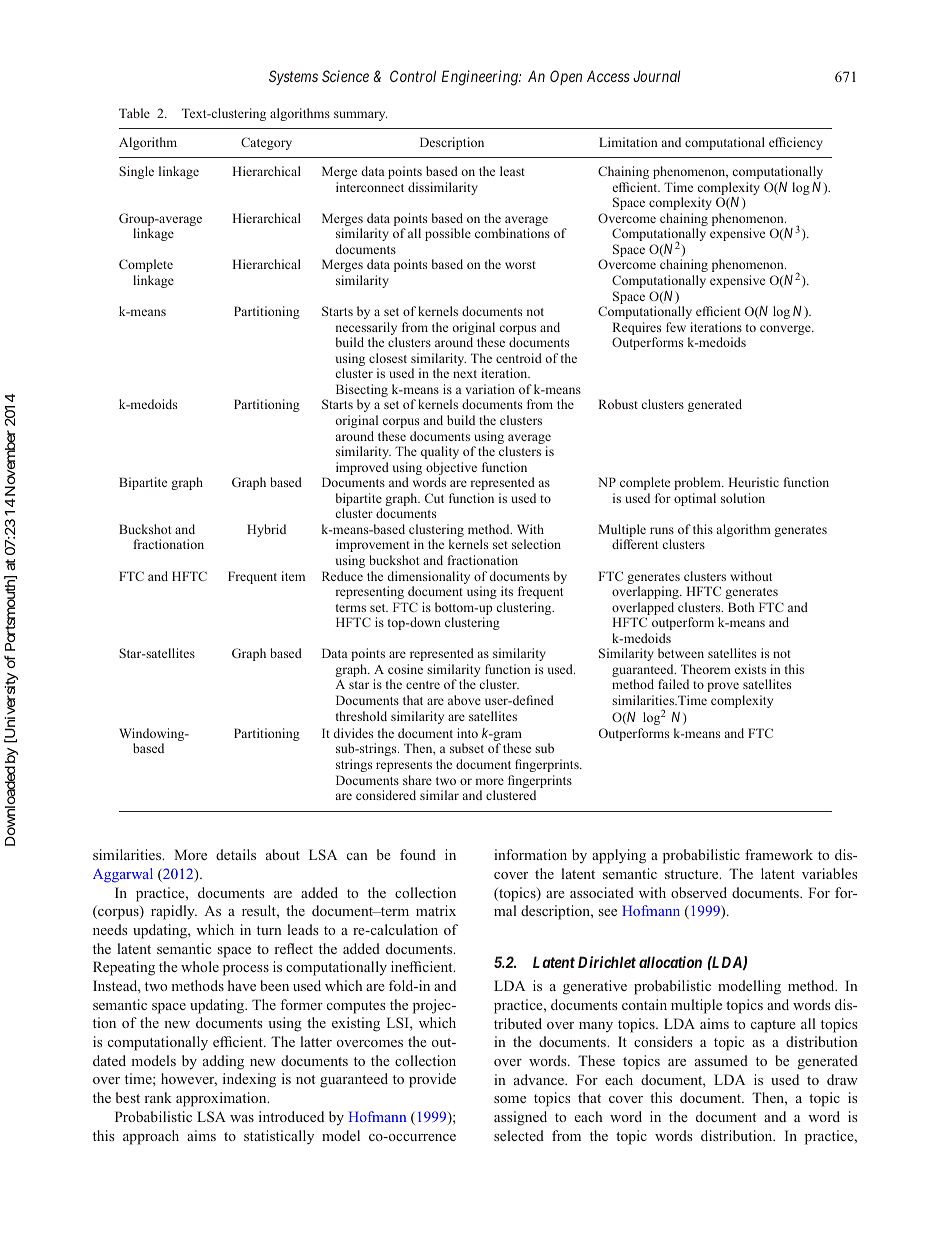 This page has width=952, height=1240. What do you see at coordinates (507, 591) in the page?
I see `its` at bounding box center [507, 591].
